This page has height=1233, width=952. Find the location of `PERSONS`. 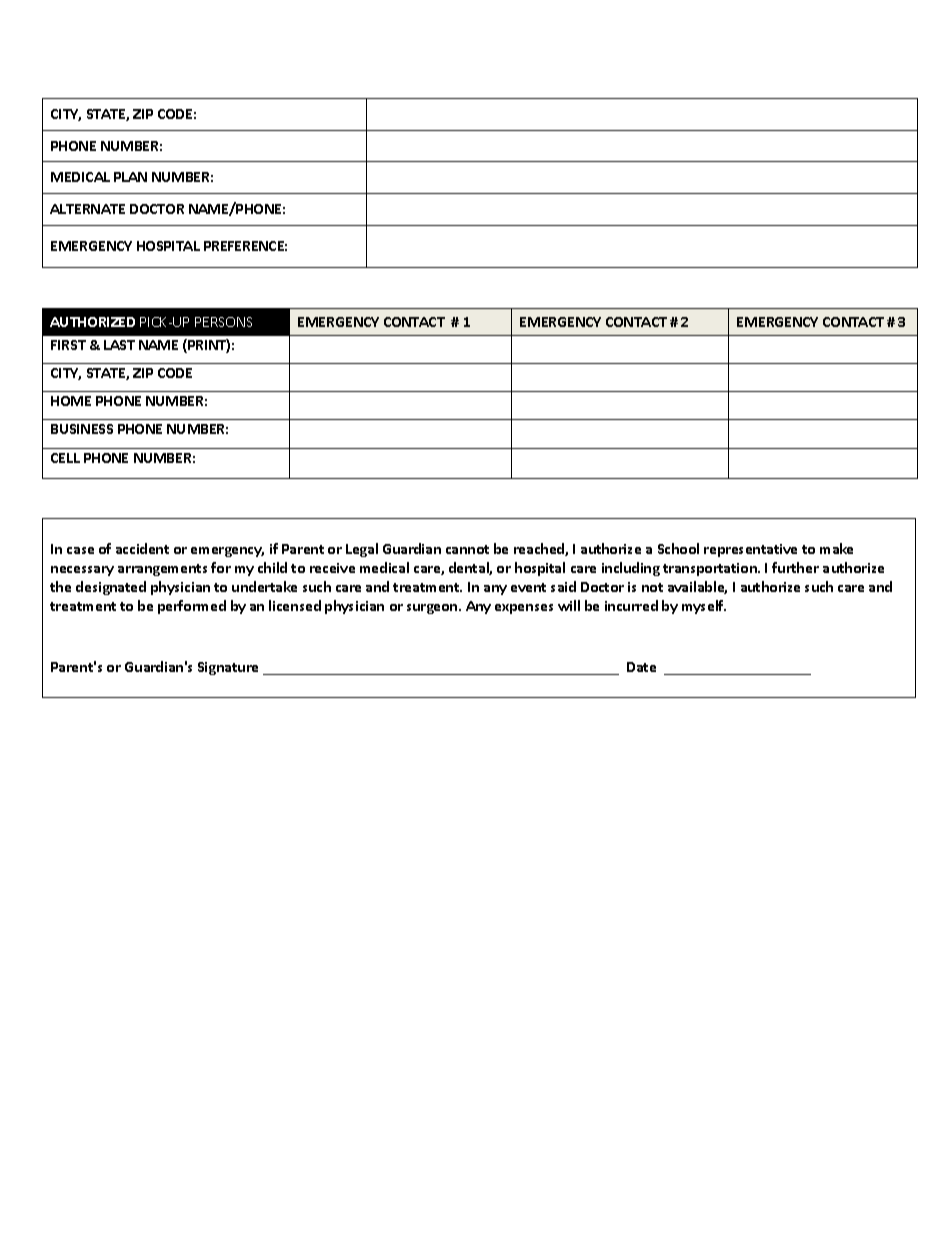

PERSONS is located at coordinates (223, 322).
